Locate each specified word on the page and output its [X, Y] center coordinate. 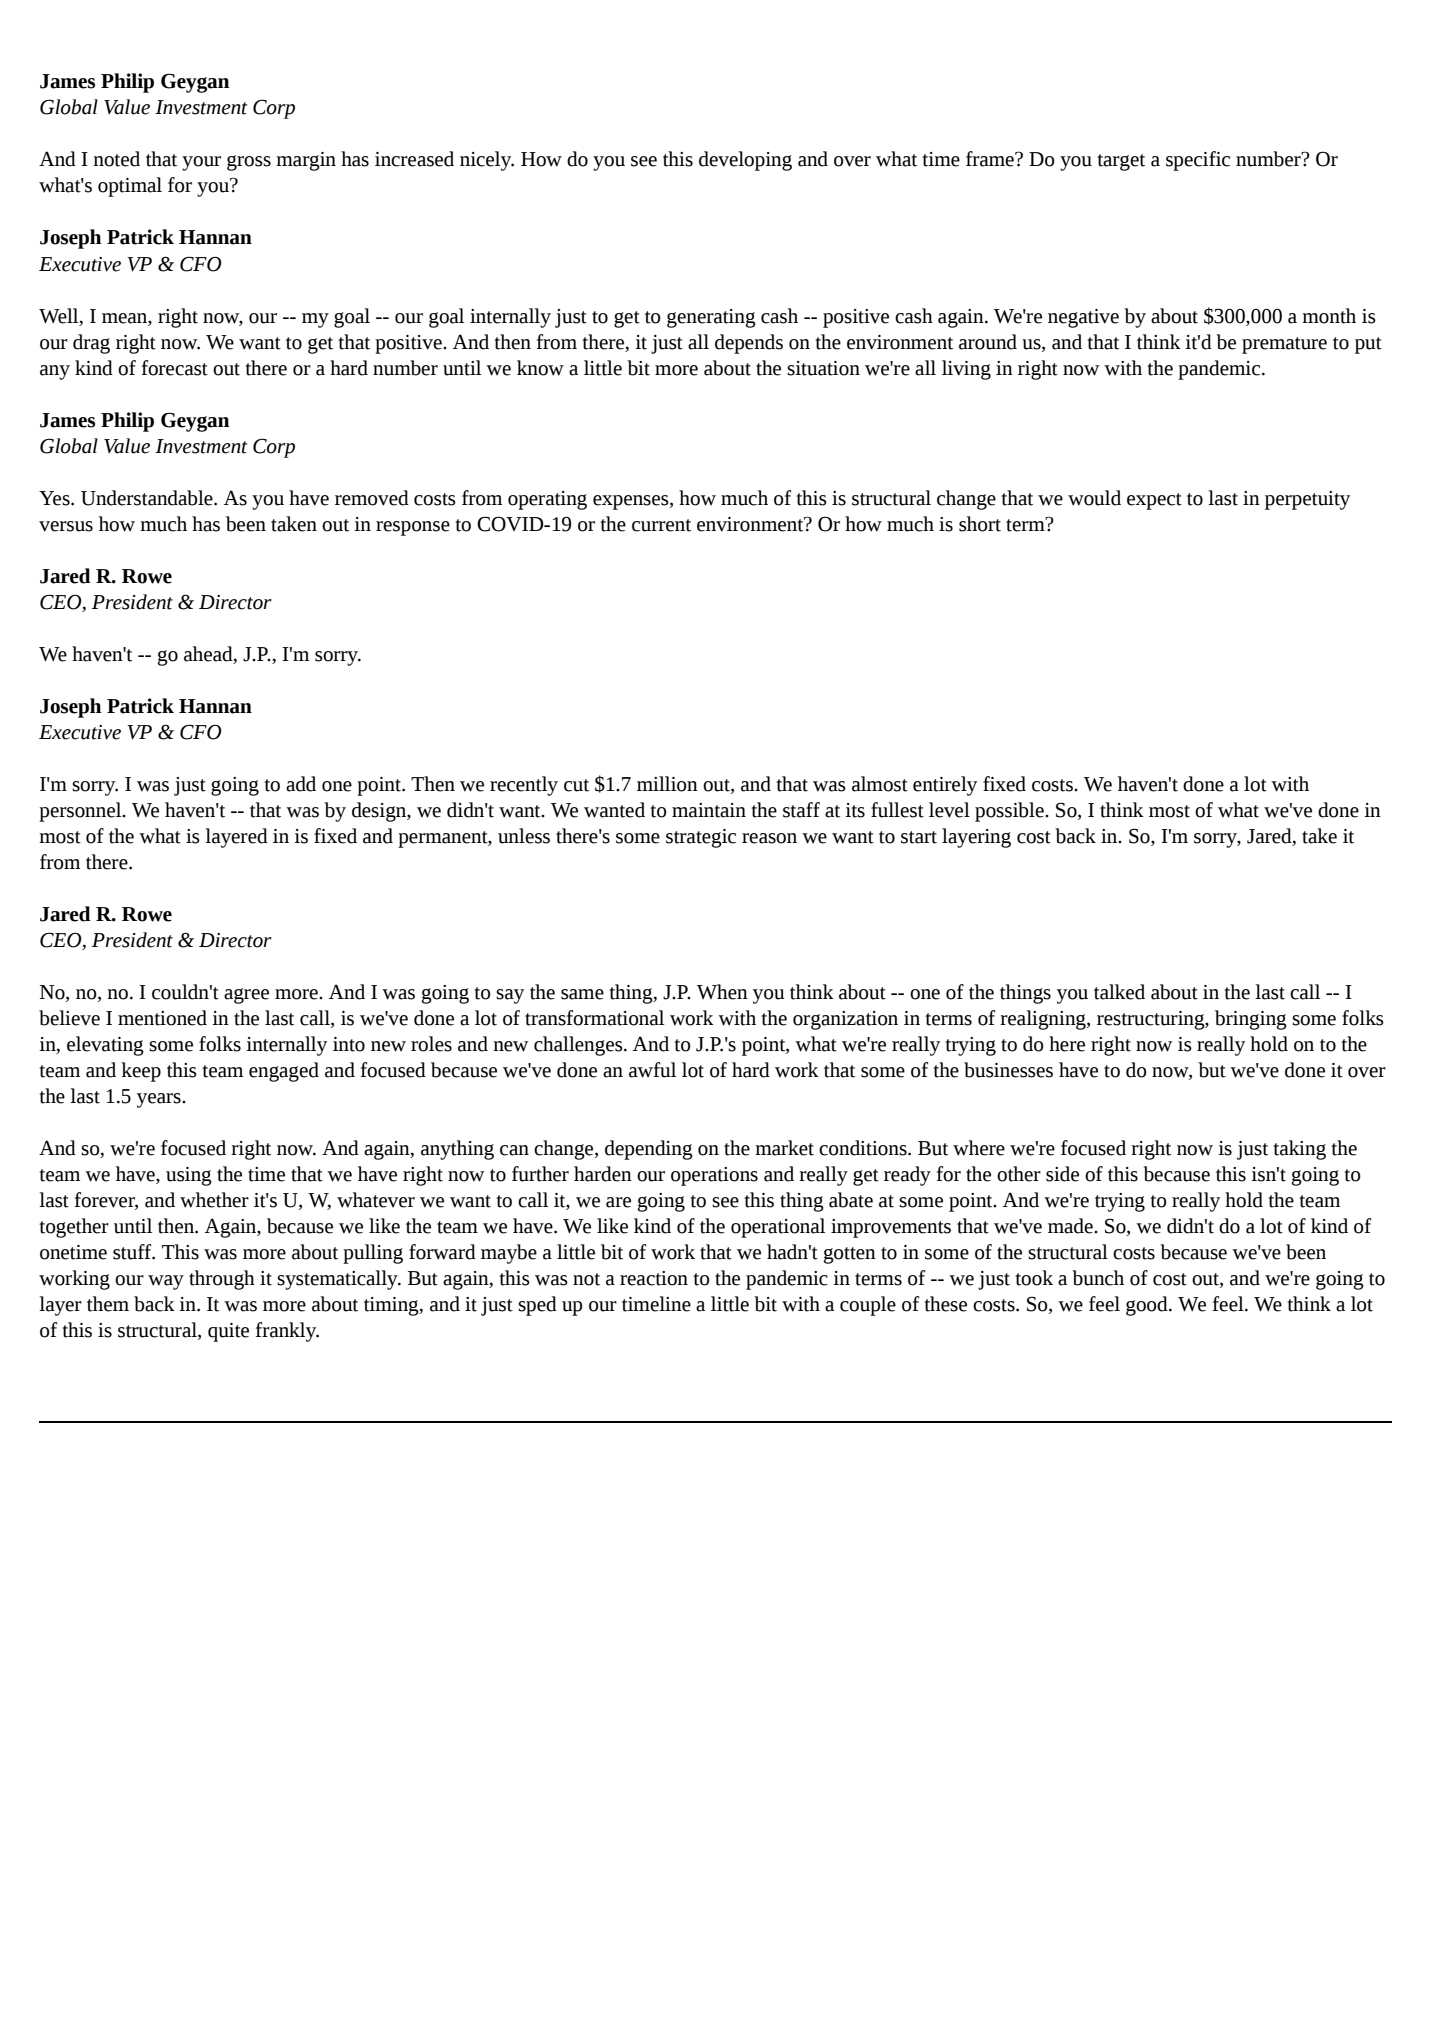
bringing [1251, 1020]
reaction [654, 1278]
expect [1154, 501]
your [201, 163]
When [722, 992]
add [301, 784]
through [222, 1280]
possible [1010, 812]
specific [1198, 161]
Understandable [148, 498]
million [667, 784]
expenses [632, 502]
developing [745, 161]
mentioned [162, 1018]
